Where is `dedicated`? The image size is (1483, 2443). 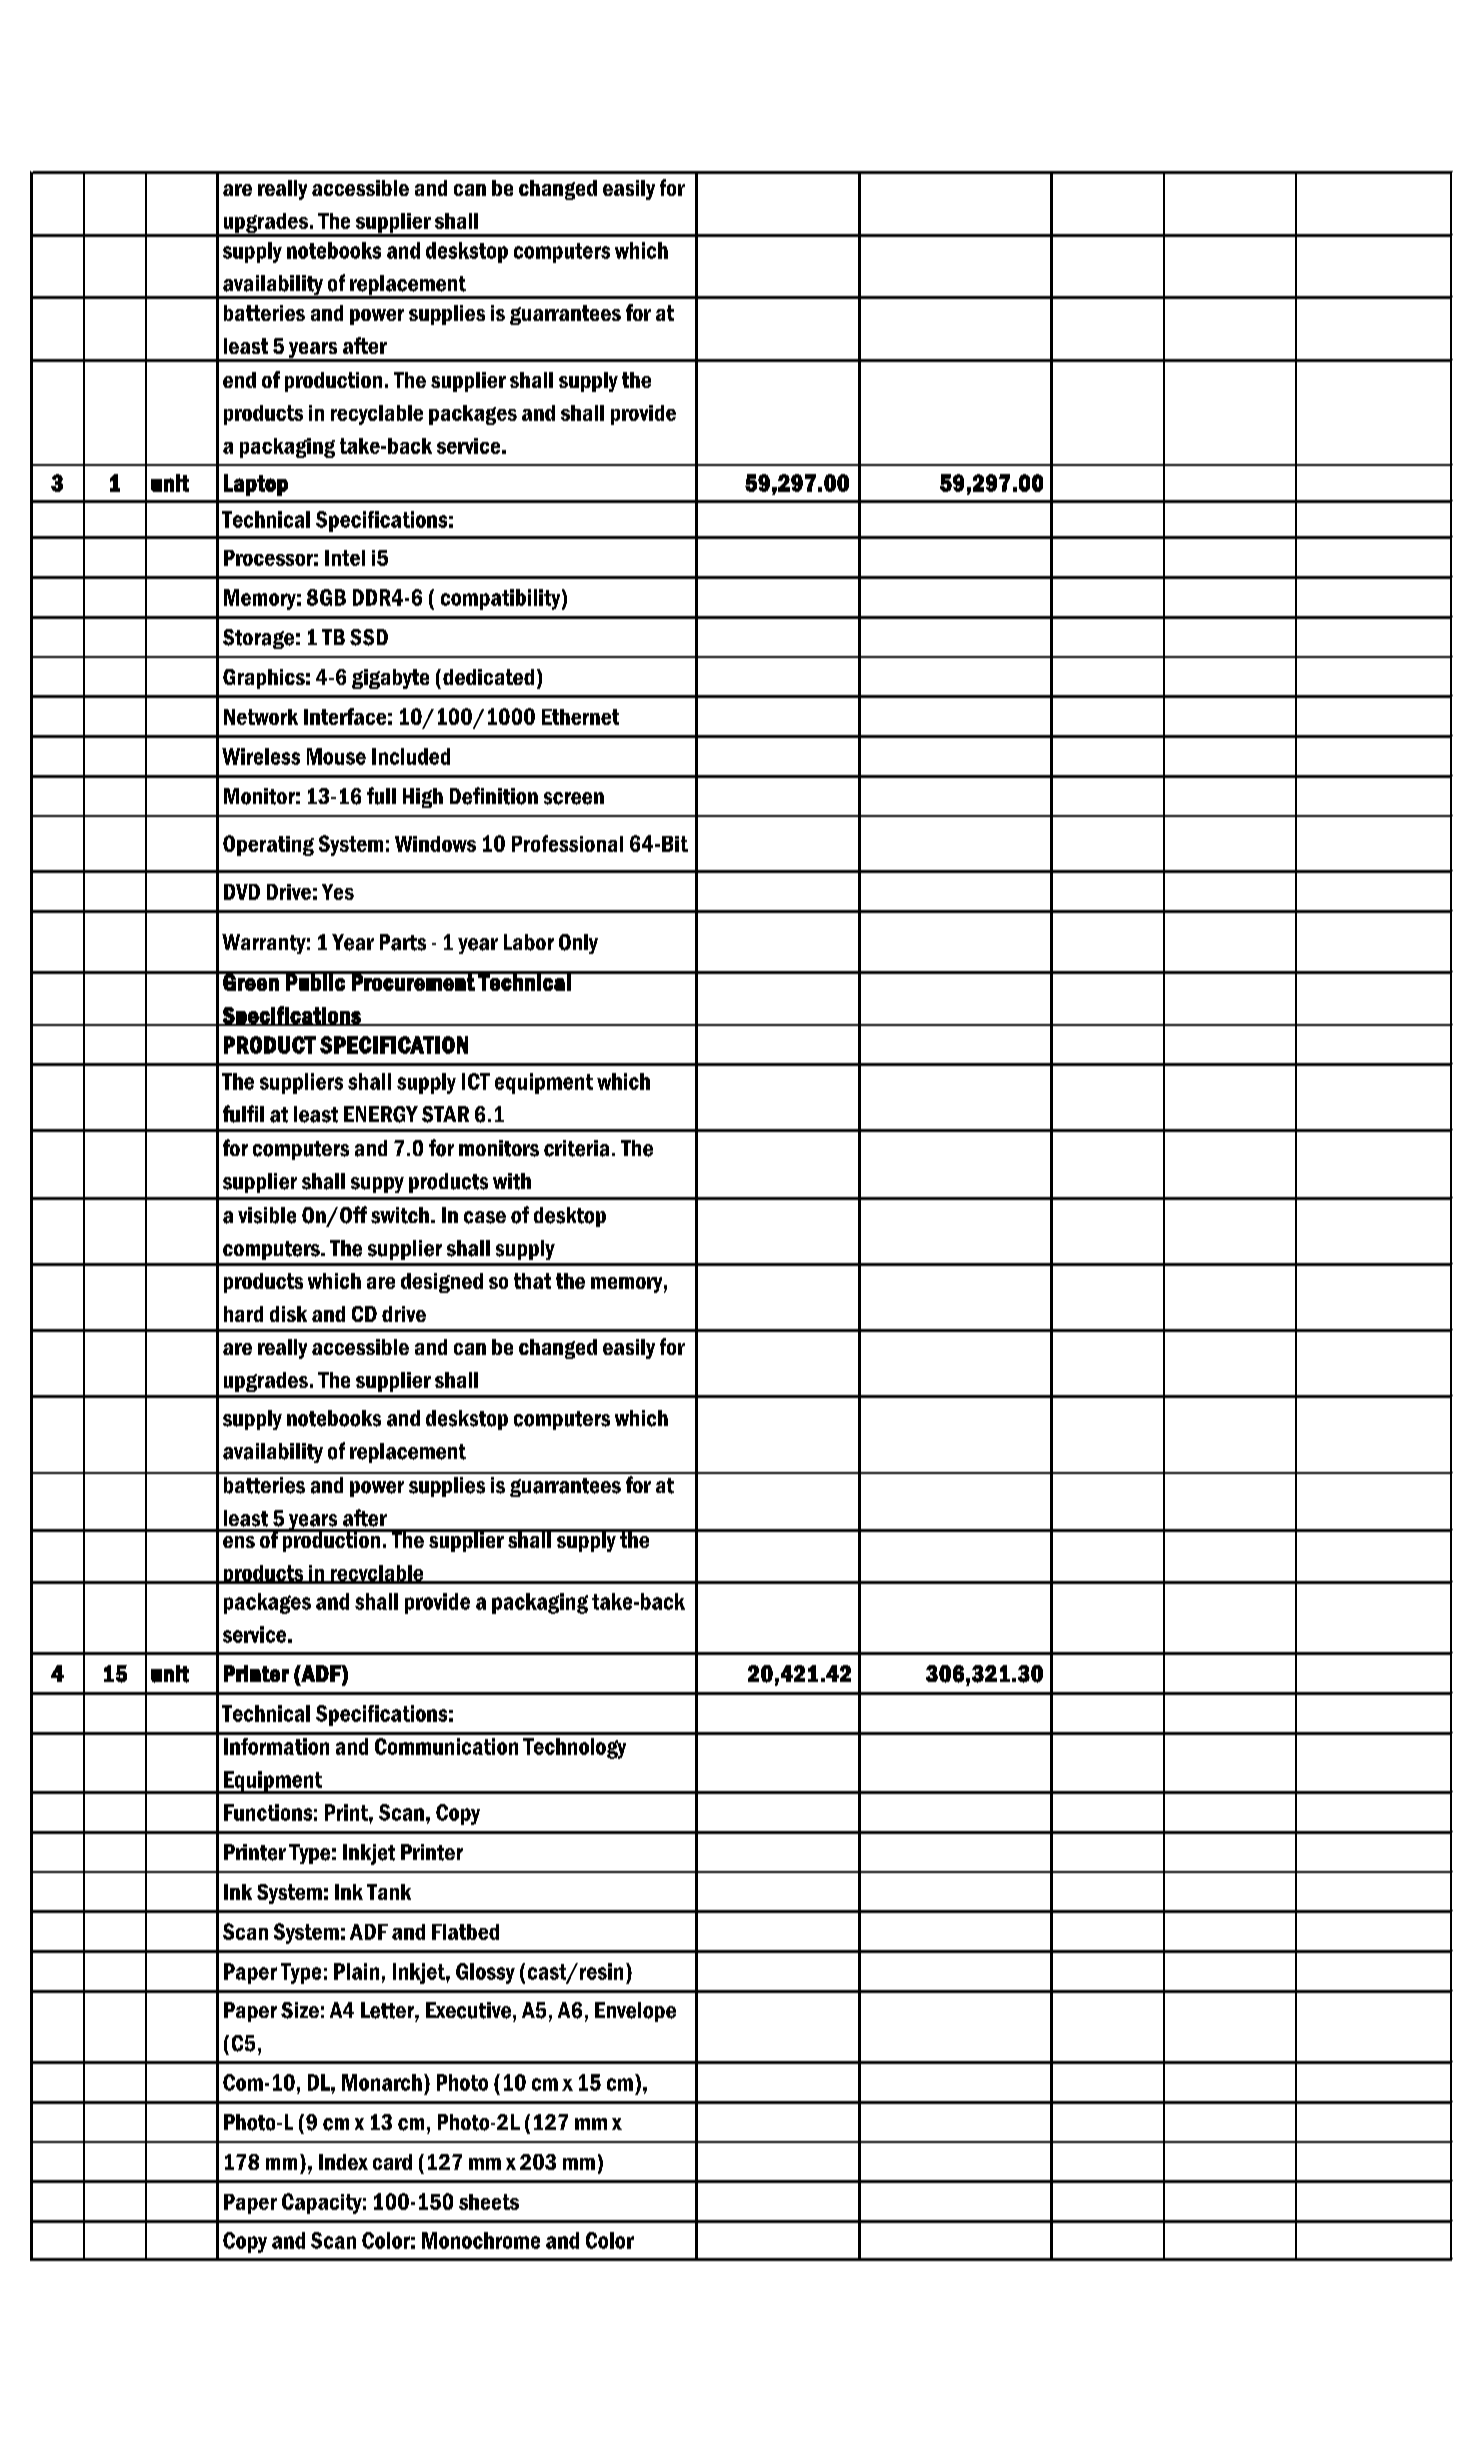
dedicated is located at coordinates (488, 677).
